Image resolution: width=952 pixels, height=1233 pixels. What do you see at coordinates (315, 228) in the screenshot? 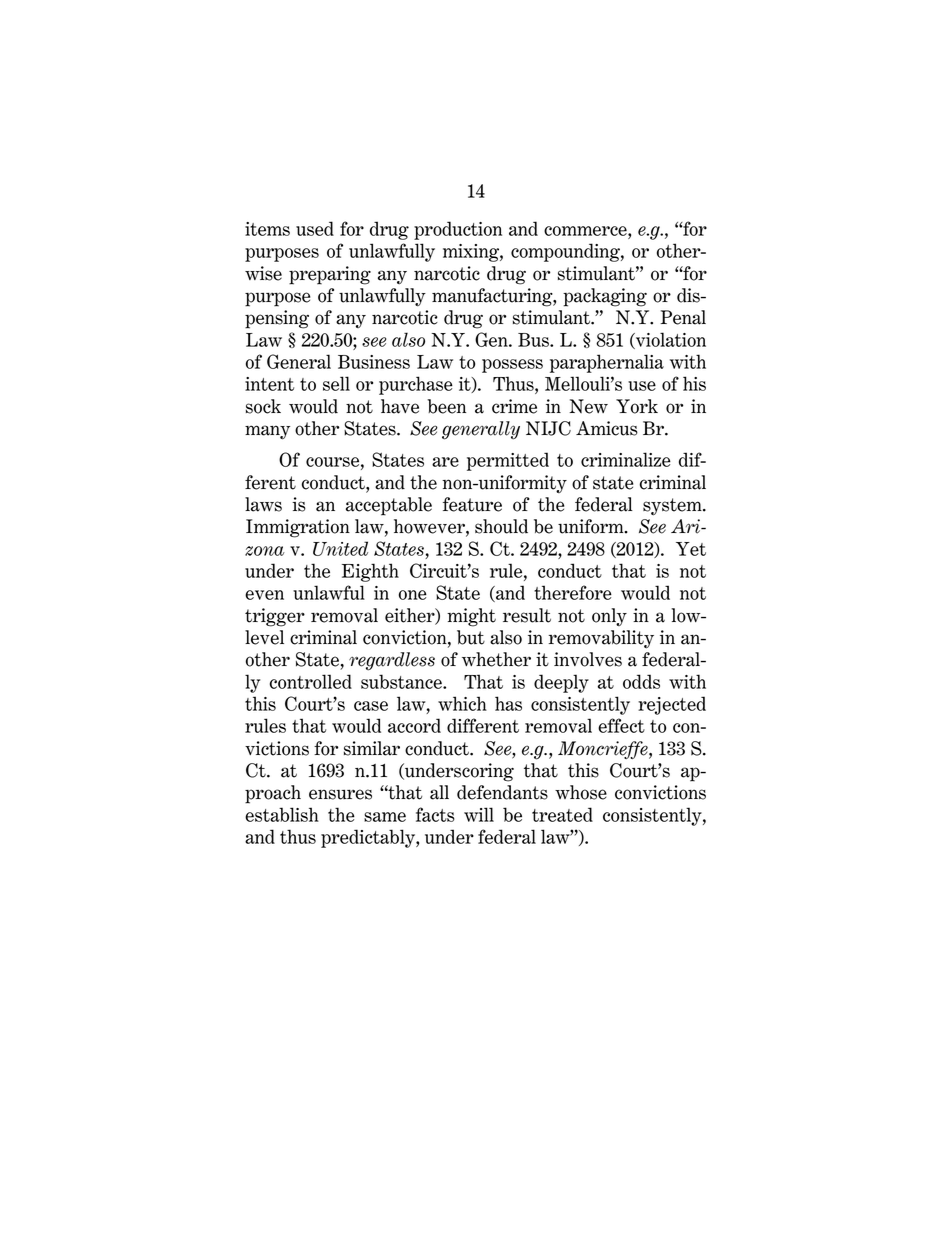
I see `used` at bounding box center [315, 228].
